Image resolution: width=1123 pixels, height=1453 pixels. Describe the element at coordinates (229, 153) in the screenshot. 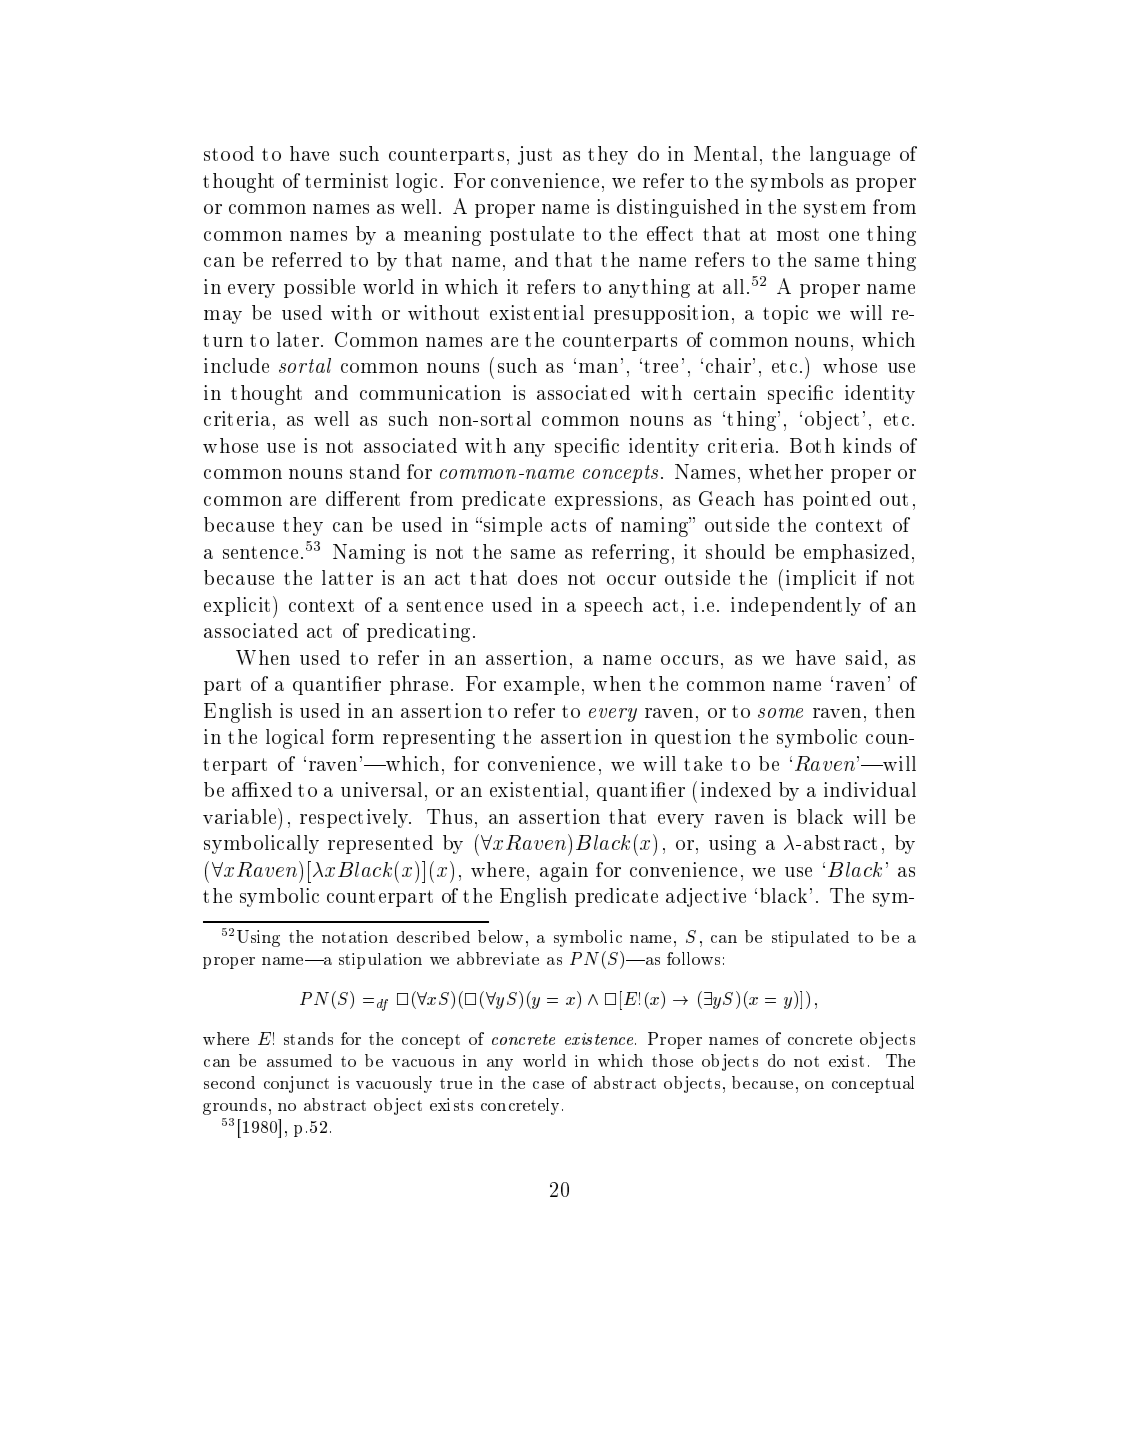

I see `stood` at that location.
